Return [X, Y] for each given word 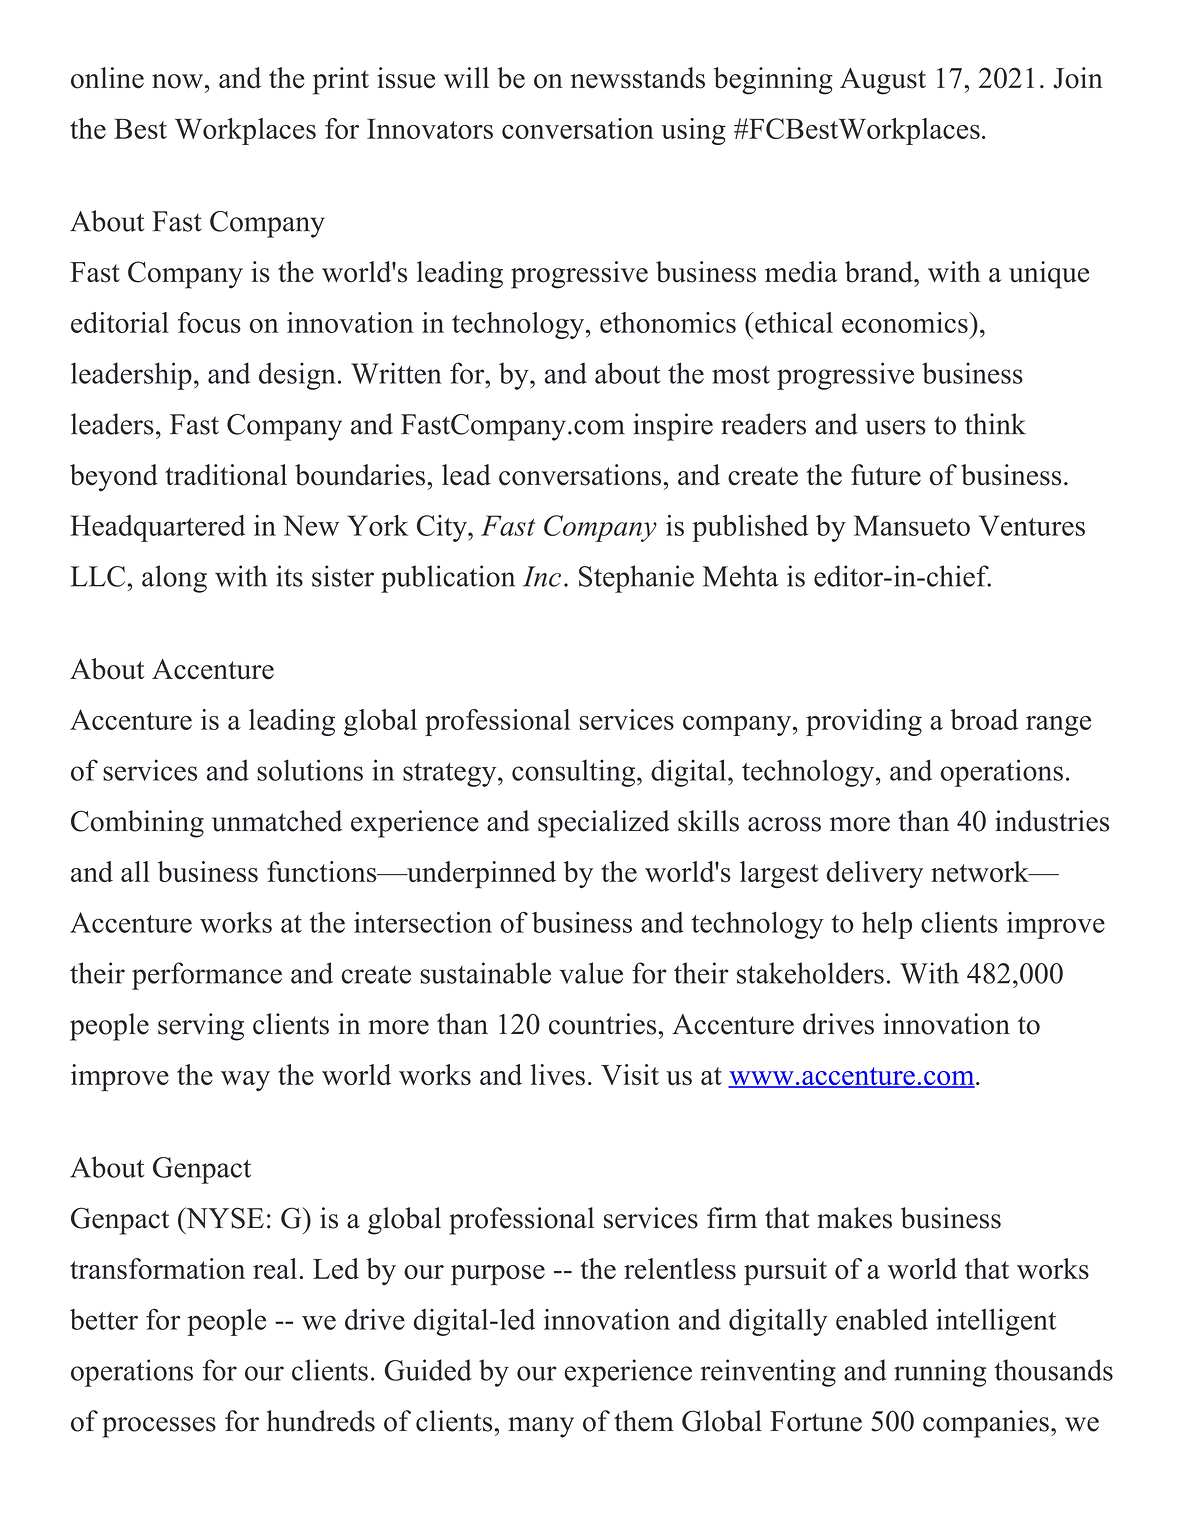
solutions [310, 770]
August [883, 81]
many [541, 1427]
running [940, 1373]
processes [159, 1427]
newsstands [638, 78]
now [177, 81]
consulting [575, 773]
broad [984, 719]
